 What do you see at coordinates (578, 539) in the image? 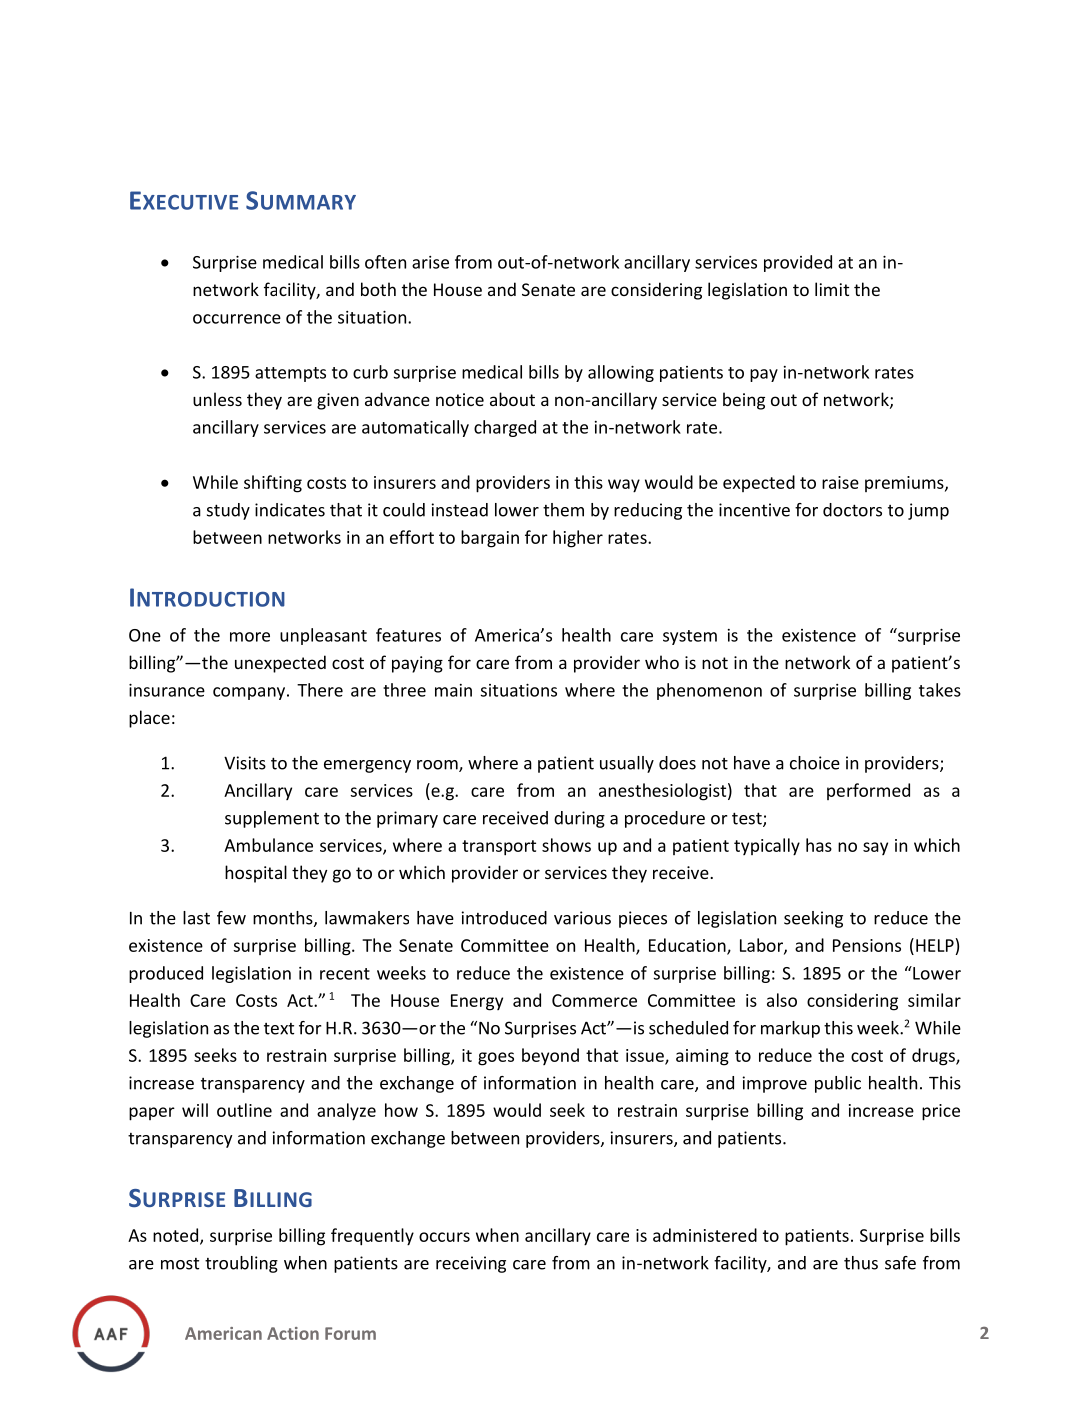
I see `higher` at bounding box center [578, 539].
